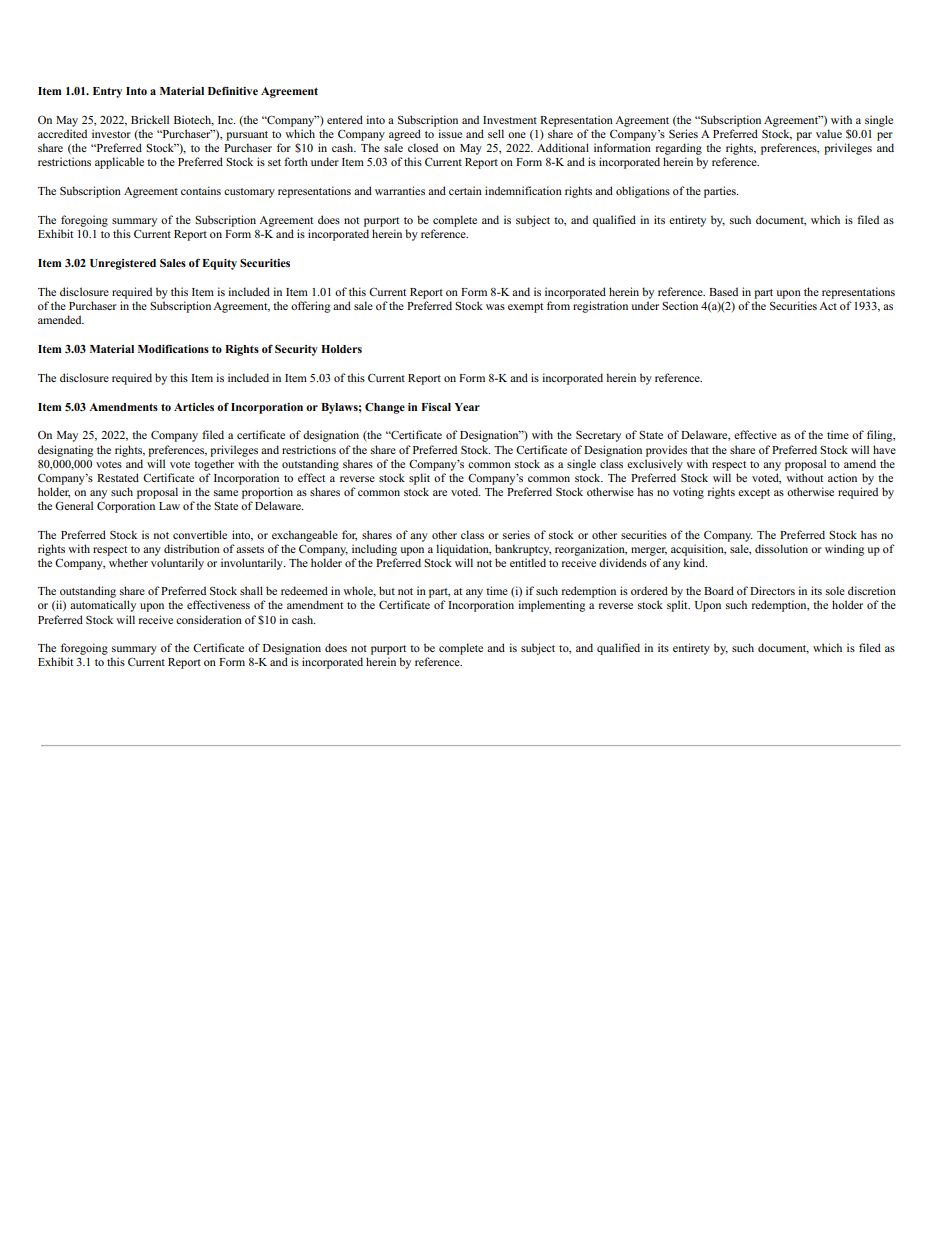 The image size is (952, 1233). Describe the element at coordinates (495, 307) in the page. I see `was` at that location.
